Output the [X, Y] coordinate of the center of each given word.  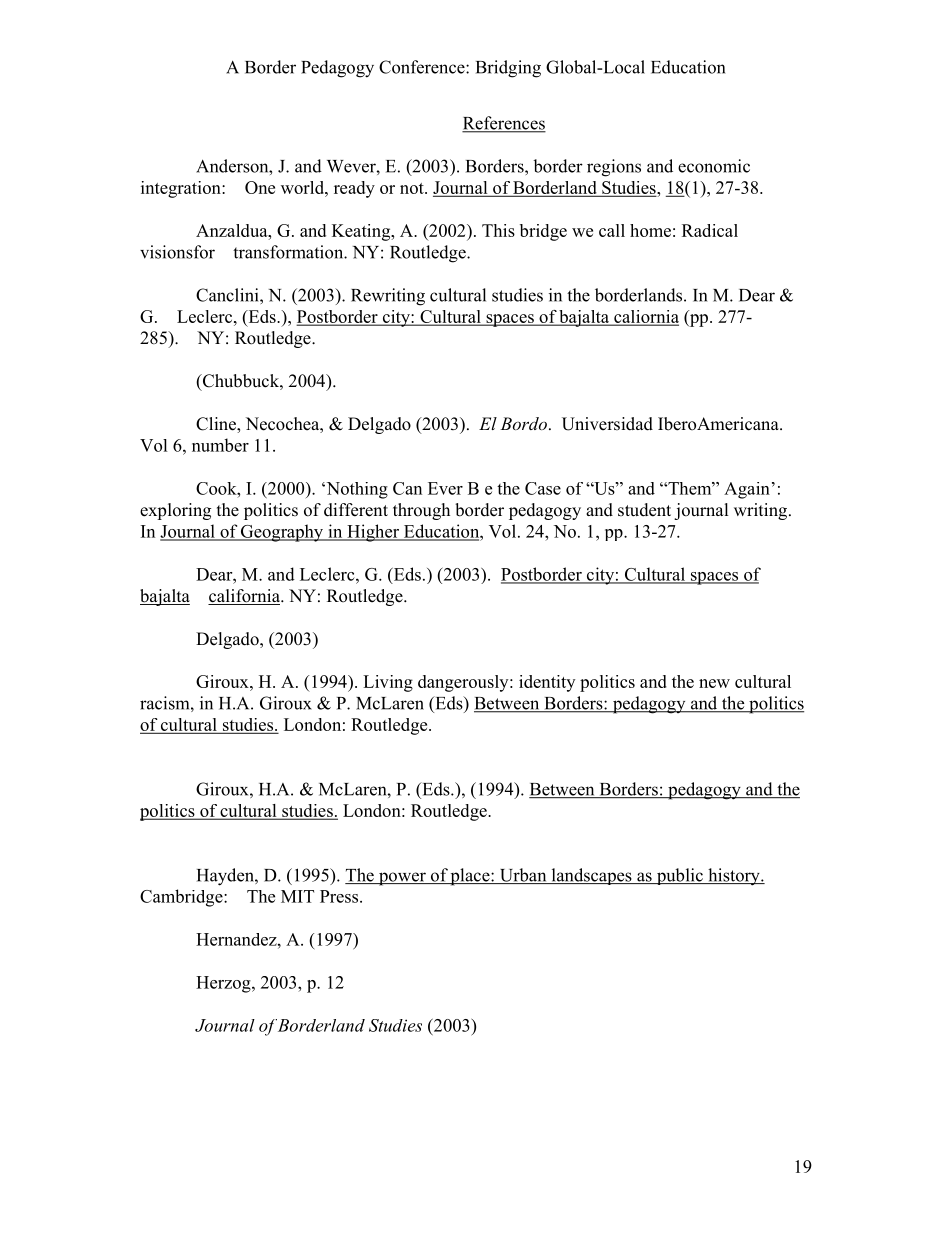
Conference [423, 67]
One [260, 187]
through [421, 511]
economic [714, 166]
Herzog [224, 984]
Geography [282, 533]
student [644, 510]
